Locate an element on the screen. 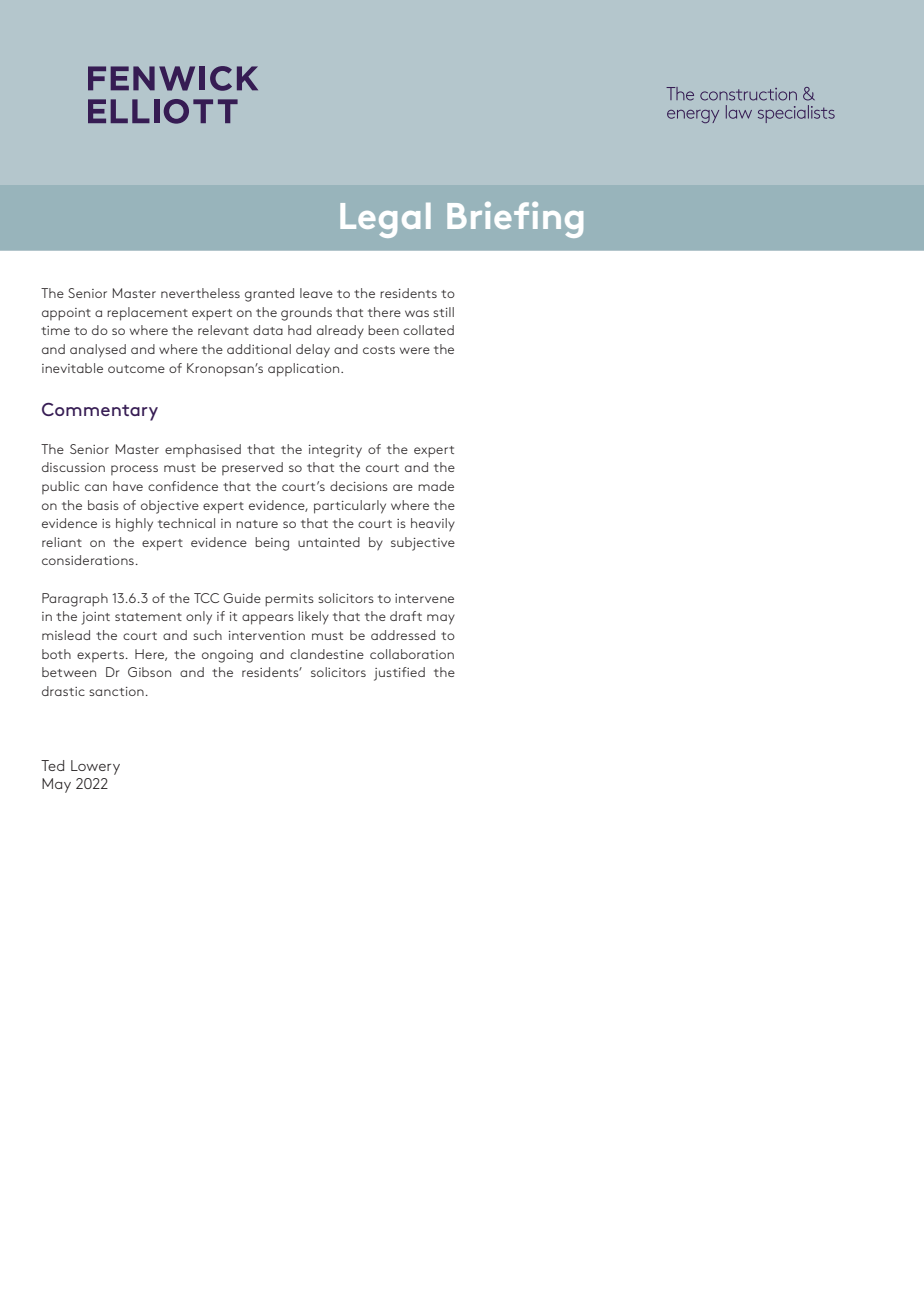  Briefing is located at coordinates (515, 220).
